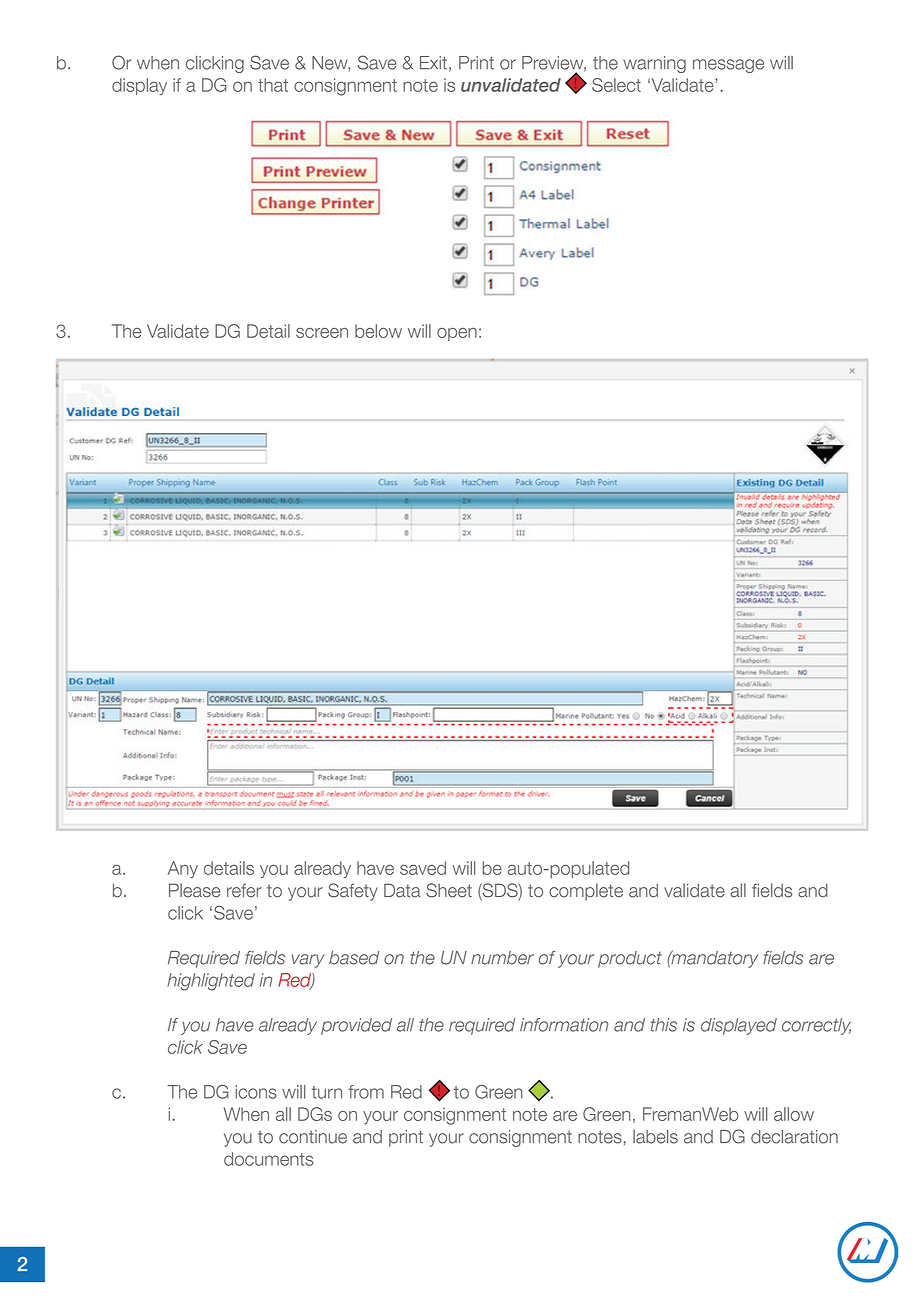 This screenshot has height=1308, width=924. Describe the element at coordinates (256, 1092) in the screenshot. I see `icons` at that location.
